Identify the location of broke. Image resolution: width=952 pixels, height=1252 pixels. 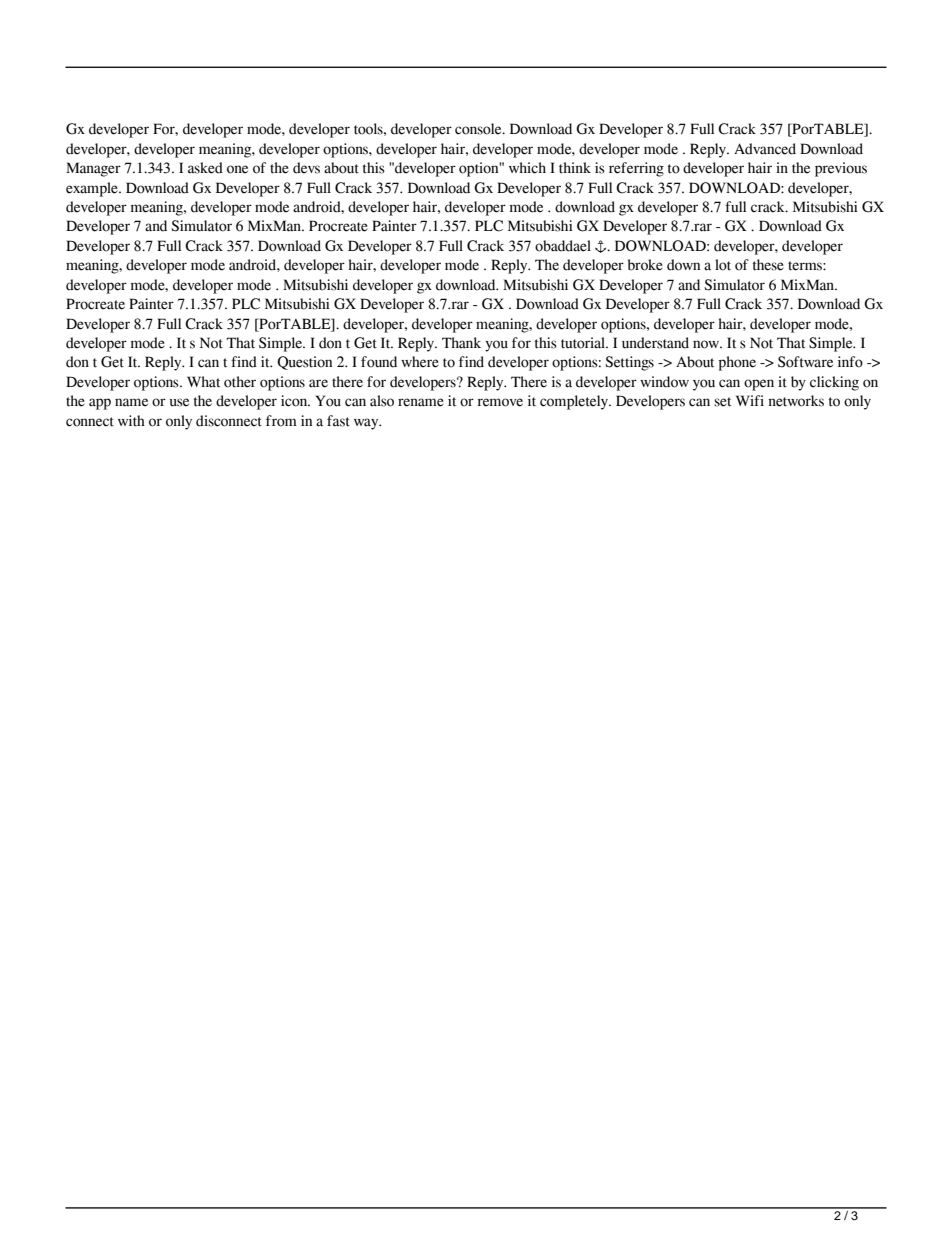
(645, 265).
